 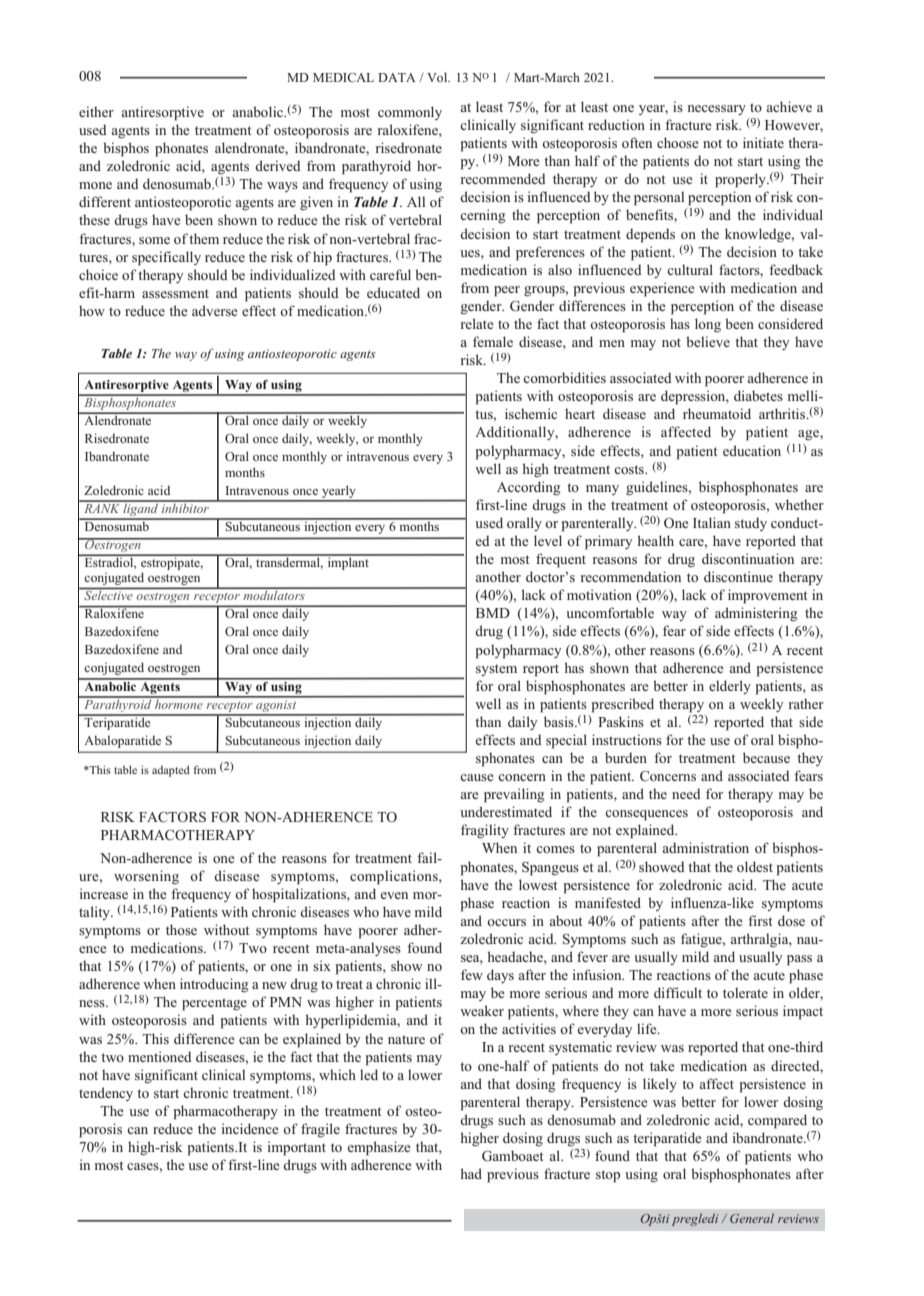 What do you see at coordinates (410, 113) in the page?
I see `commonly` at bounding box center [410, 113].
